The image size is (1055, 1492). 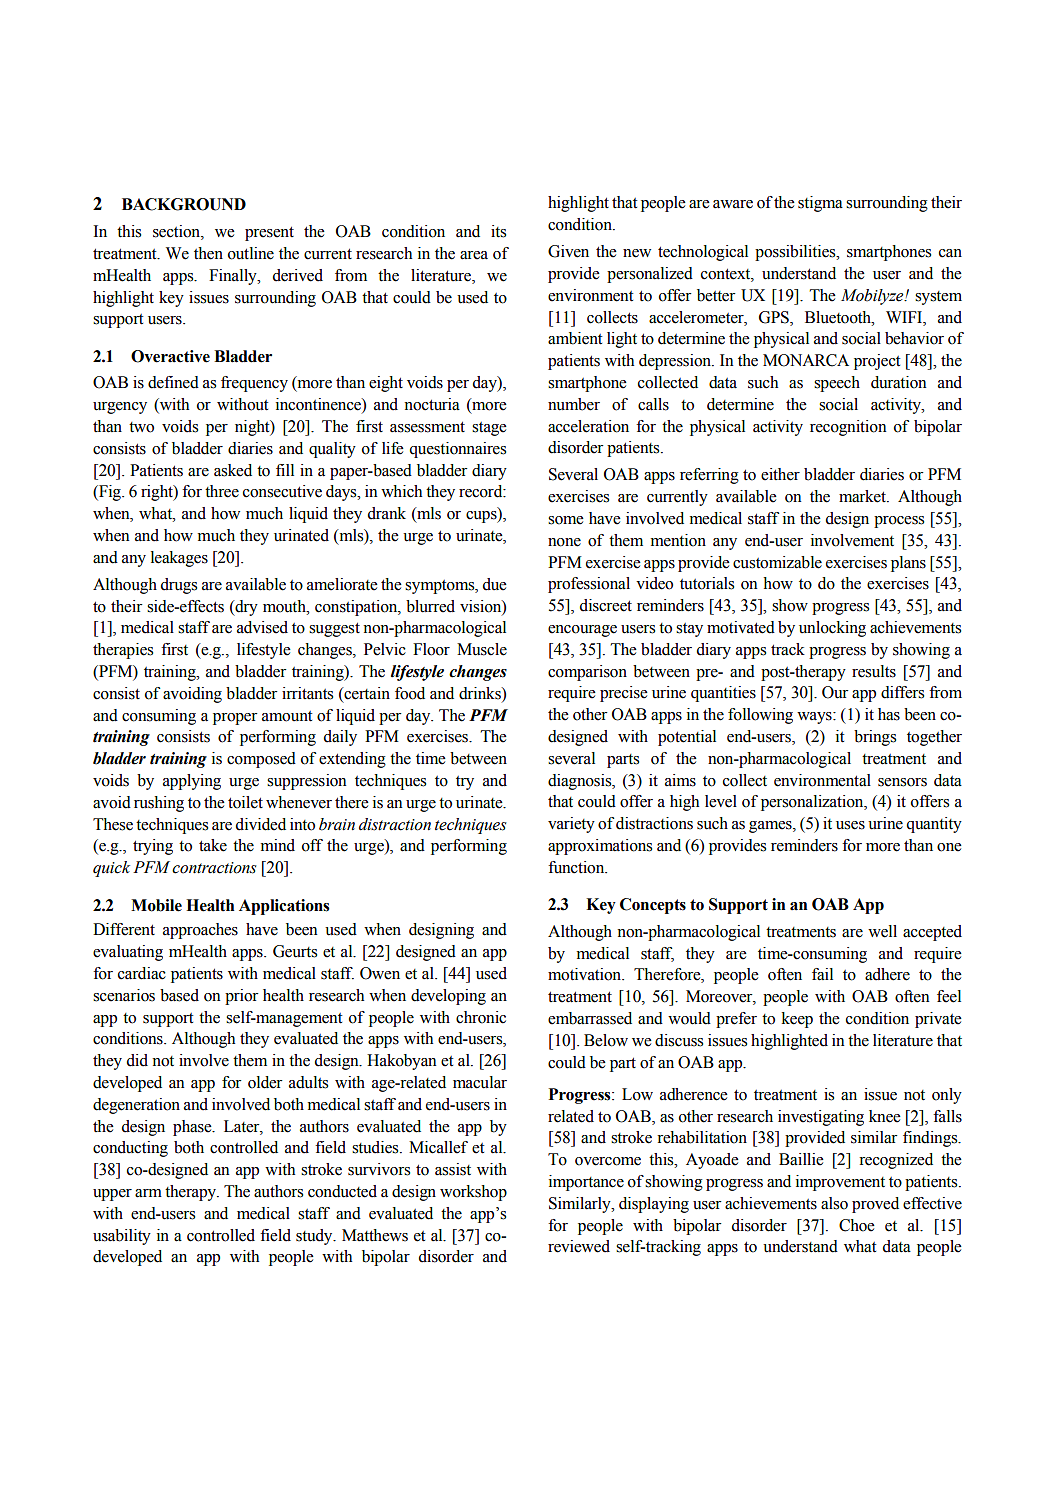 What do you see at coordinates (834, 1203) in the image?
I see `also` at bounding box center [834, 1203].
